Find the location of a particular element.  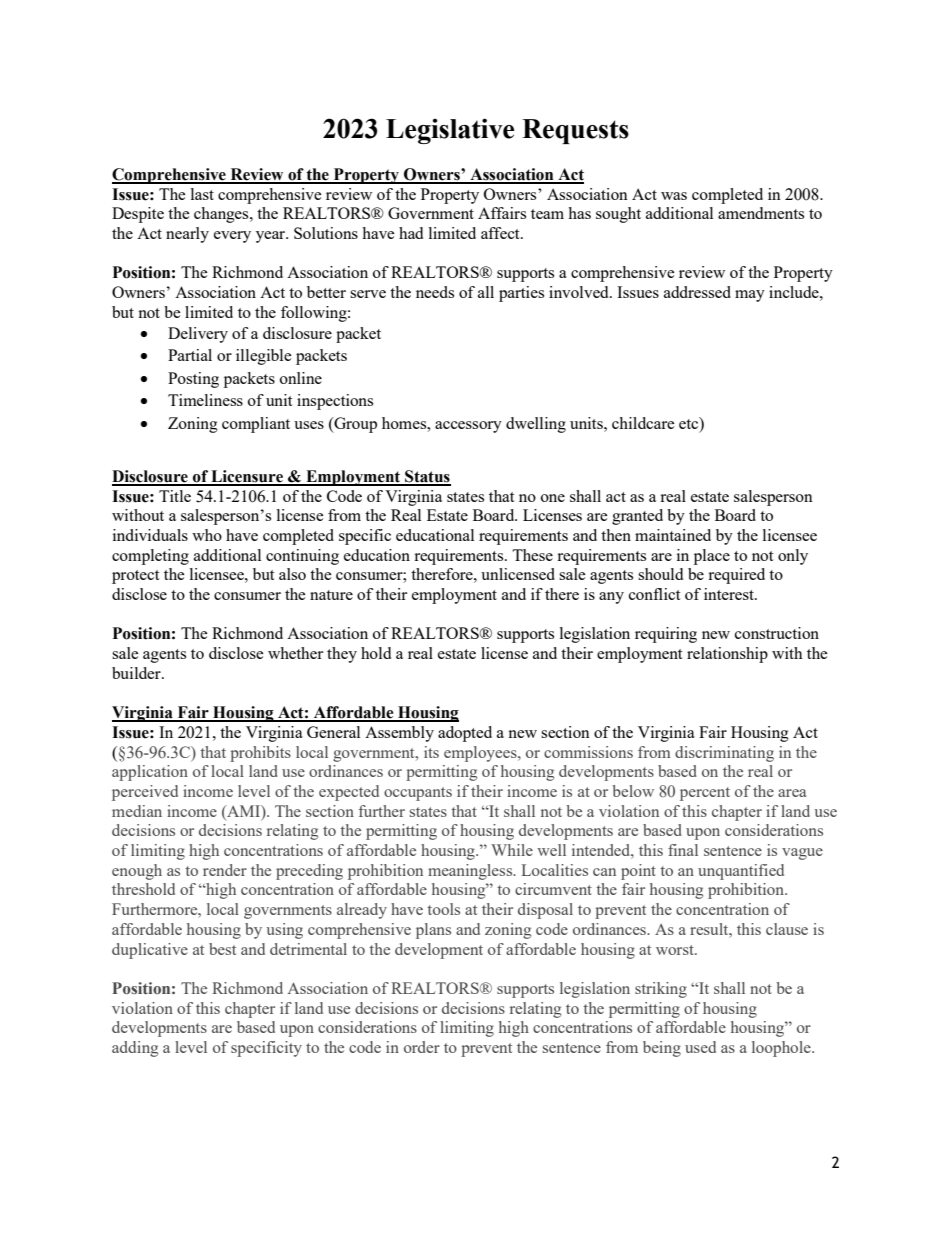

Legislative is located at coordinates (450, 131).
